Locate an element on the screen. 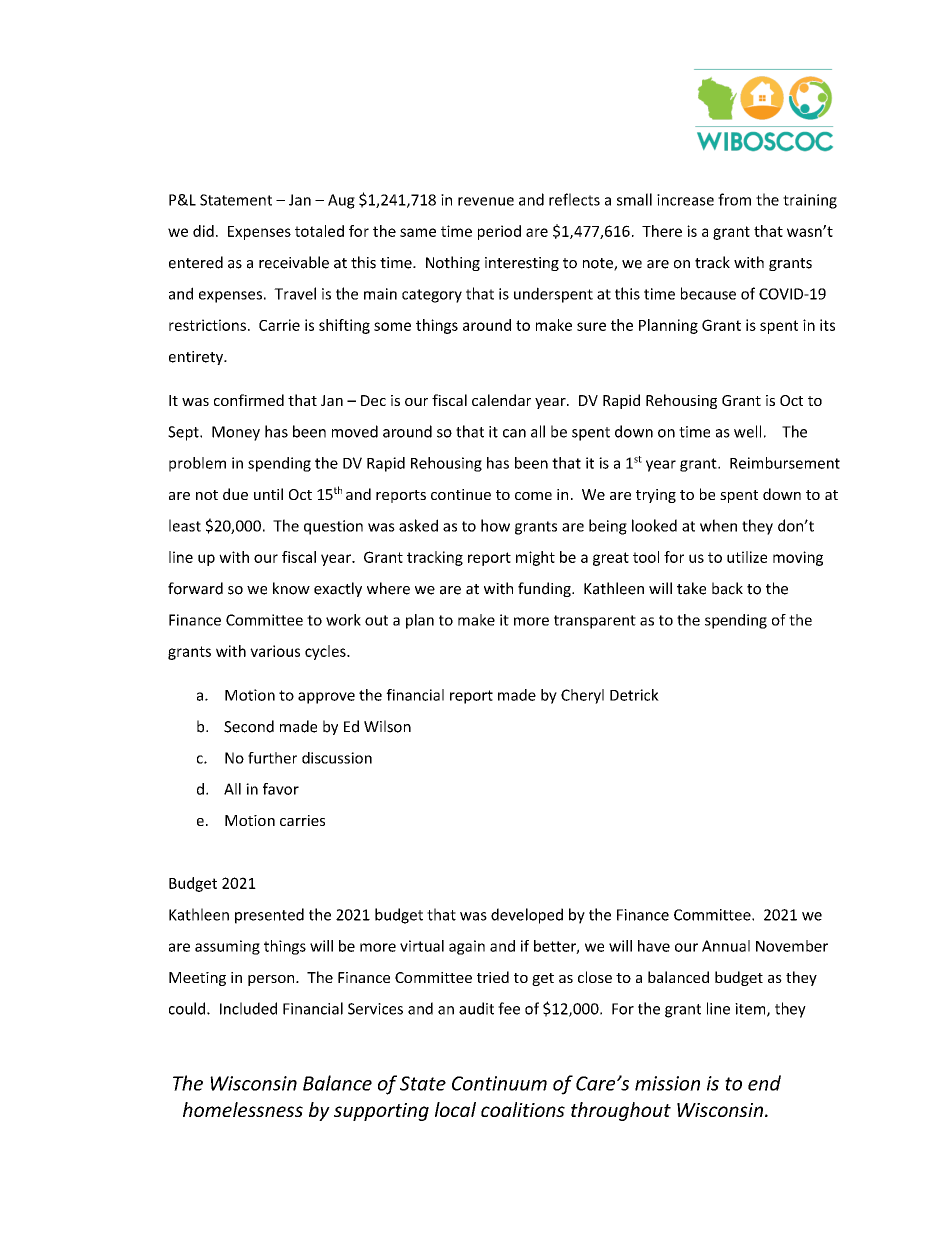  totaled is located at coordinates (319, 231).
